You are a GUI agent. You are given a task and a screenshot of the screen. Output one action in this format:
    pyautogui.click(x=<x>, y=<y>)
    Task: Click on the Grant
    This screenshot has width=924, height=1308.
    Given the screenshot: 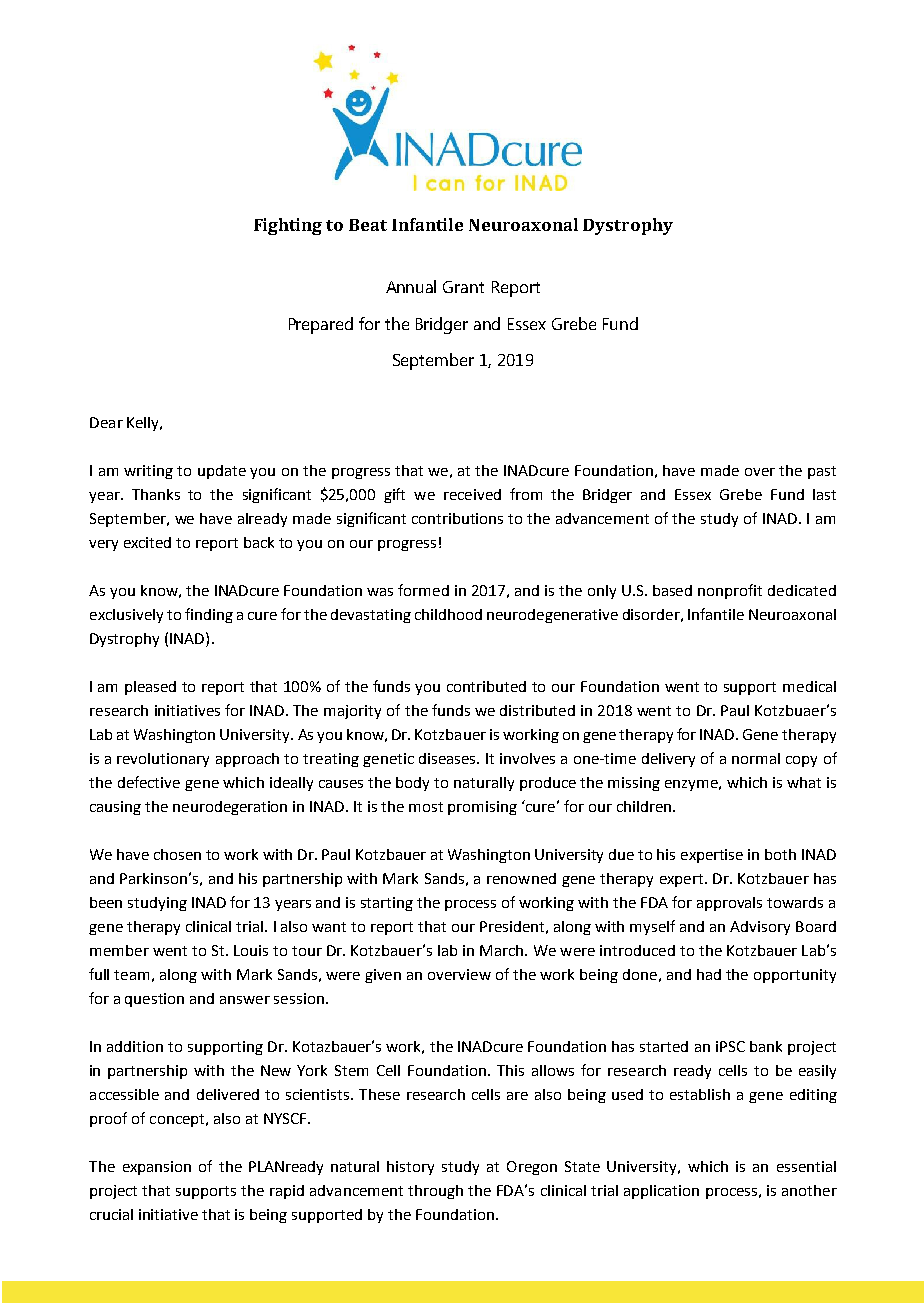 What is the action you would take?
    pyautogui.click(x=463, y=287)
